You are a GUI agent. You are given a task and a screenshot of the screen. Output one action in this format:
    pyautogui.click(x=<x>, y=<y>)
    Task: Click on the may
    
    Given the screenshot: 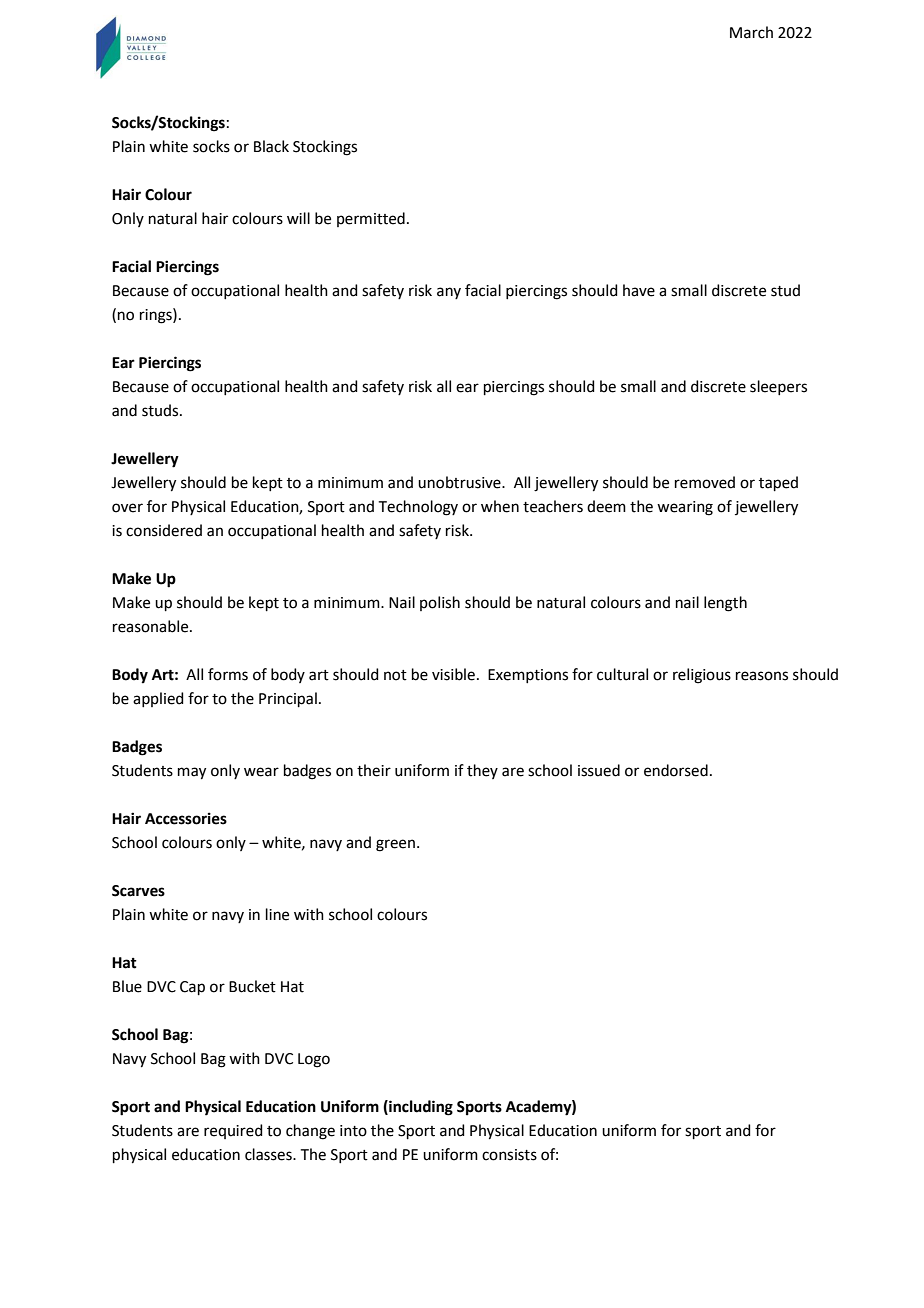 What is the action you would take?
    pyautogui.click(x=192, y=773)
